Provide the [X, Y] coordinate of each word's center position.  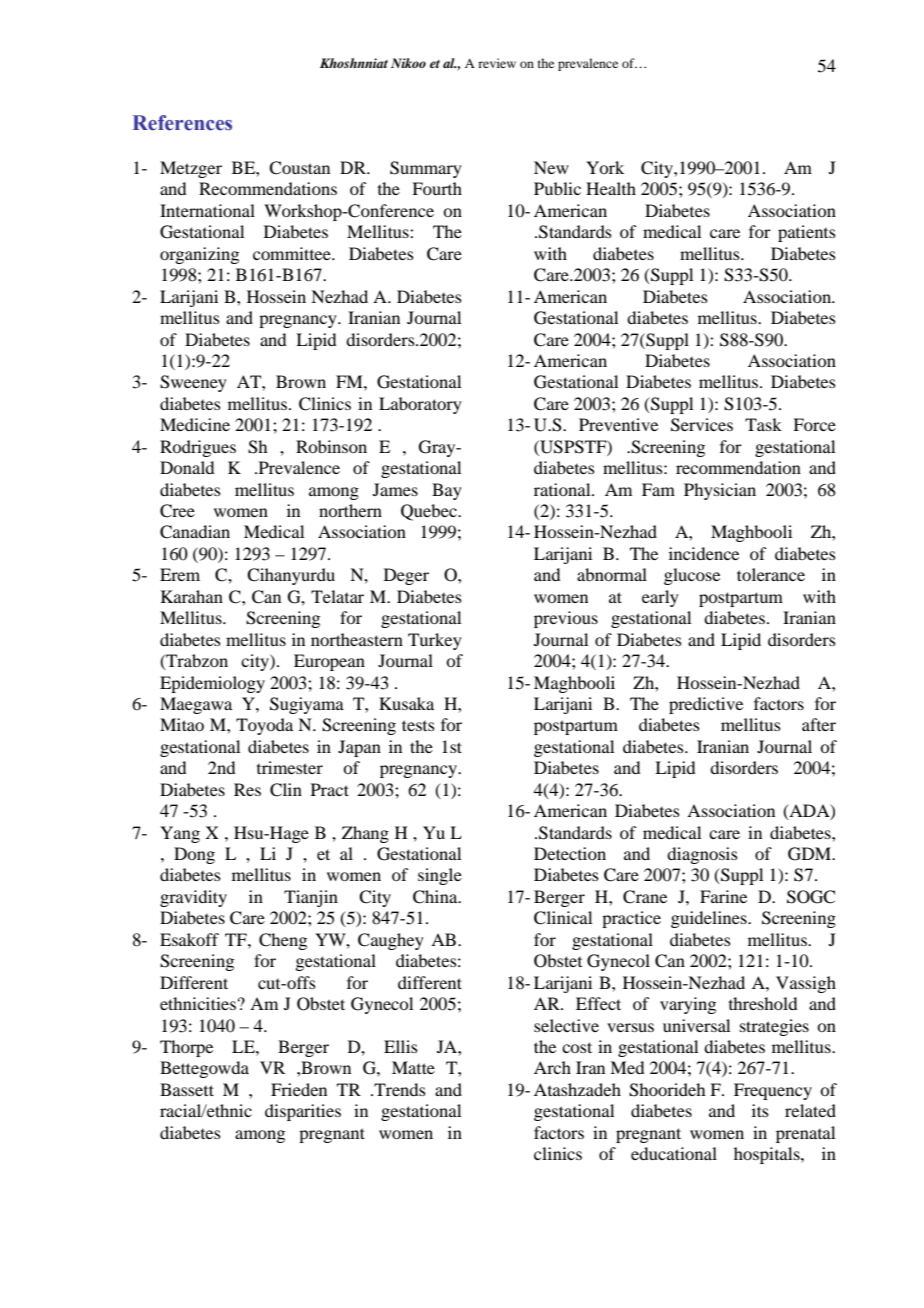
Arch [552, 1067]
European [329, 662]
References [182, 123]
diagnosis [702, 855]
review [497, 63]
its [760, 1110]
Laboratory [420, 405]
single [440, 876]
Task [763, 424]
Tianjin [311, 898]
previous [566, 619]
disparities [303, 1112]
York [605, 167]
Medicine [195, 424]
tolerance [771, 574]
